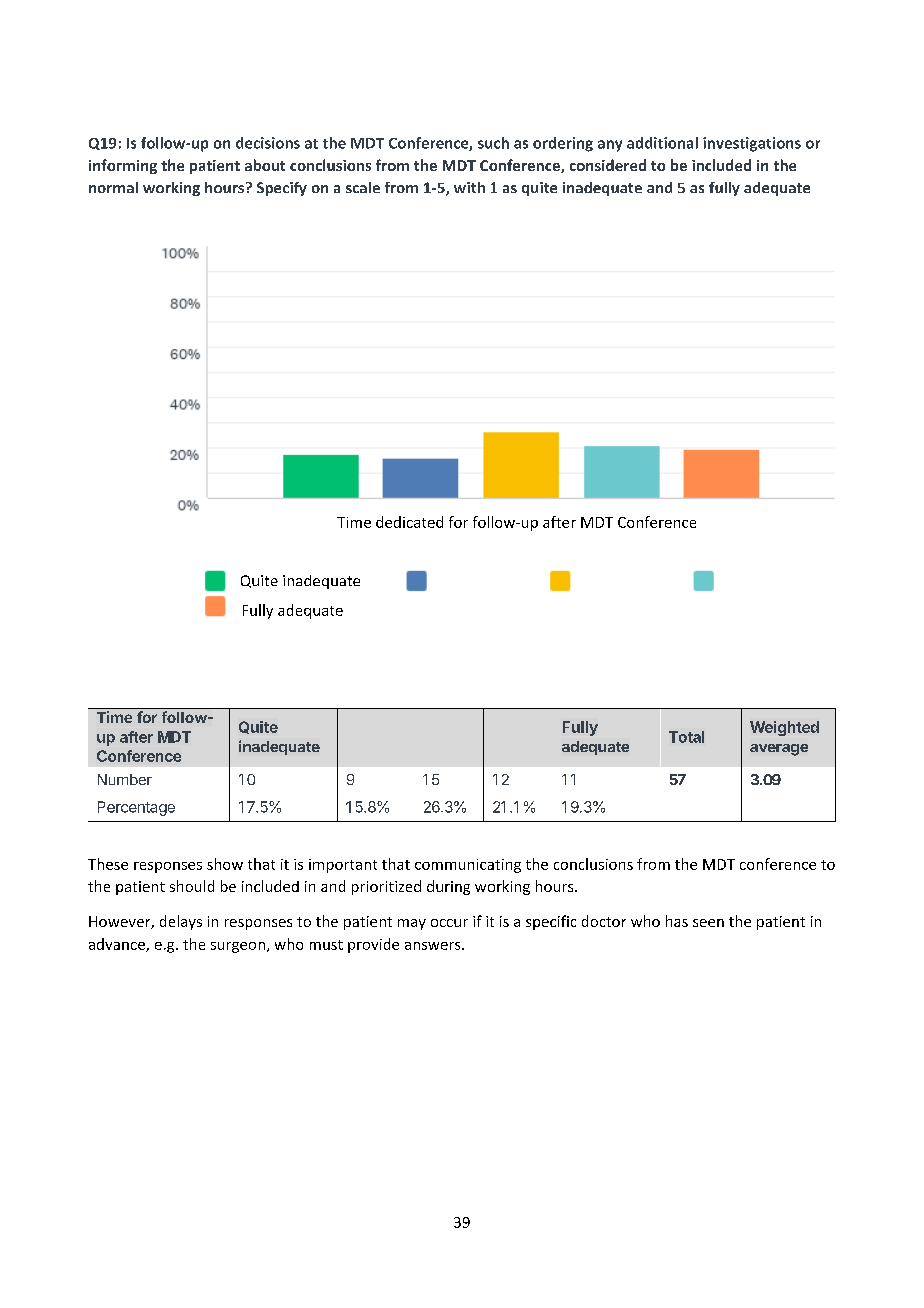 The width and height of the screenshot is (924, 1308). I want to click on informing, so click(123, 166).
